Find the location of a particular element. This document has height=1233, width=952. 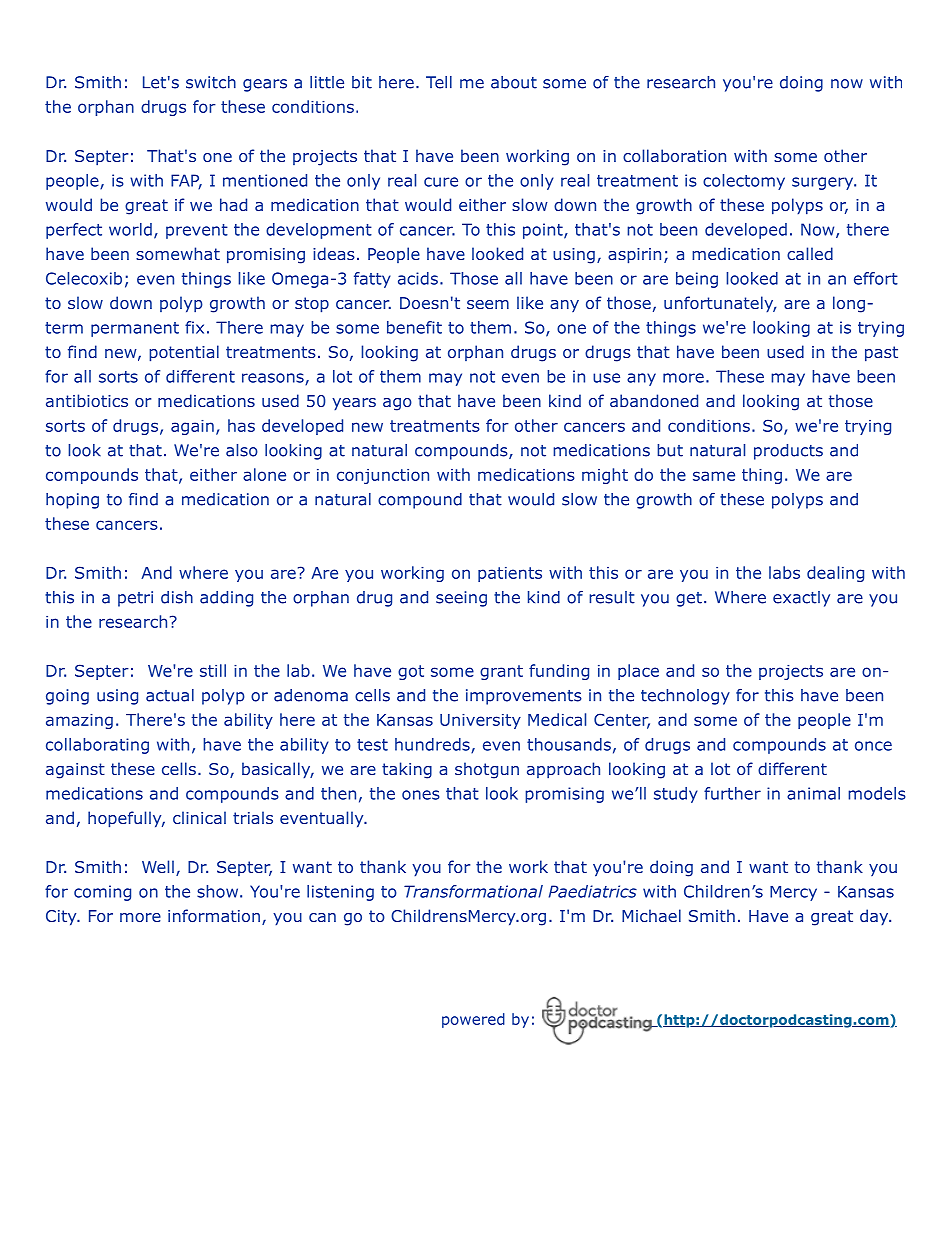

powered is located at coordinates (473, 1020).
